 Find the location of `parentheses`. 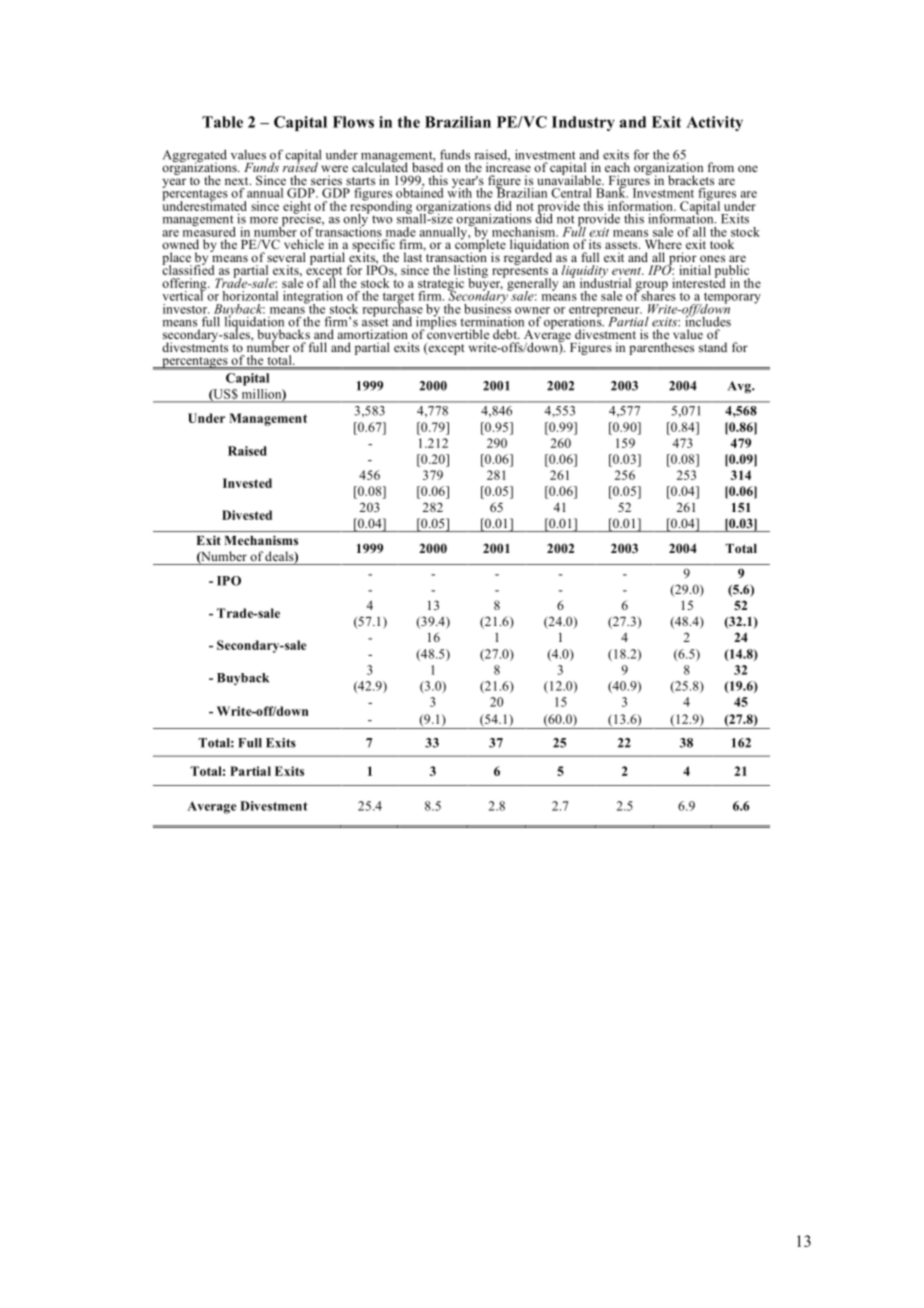

parentheses is located at coordinates (661, 348).
